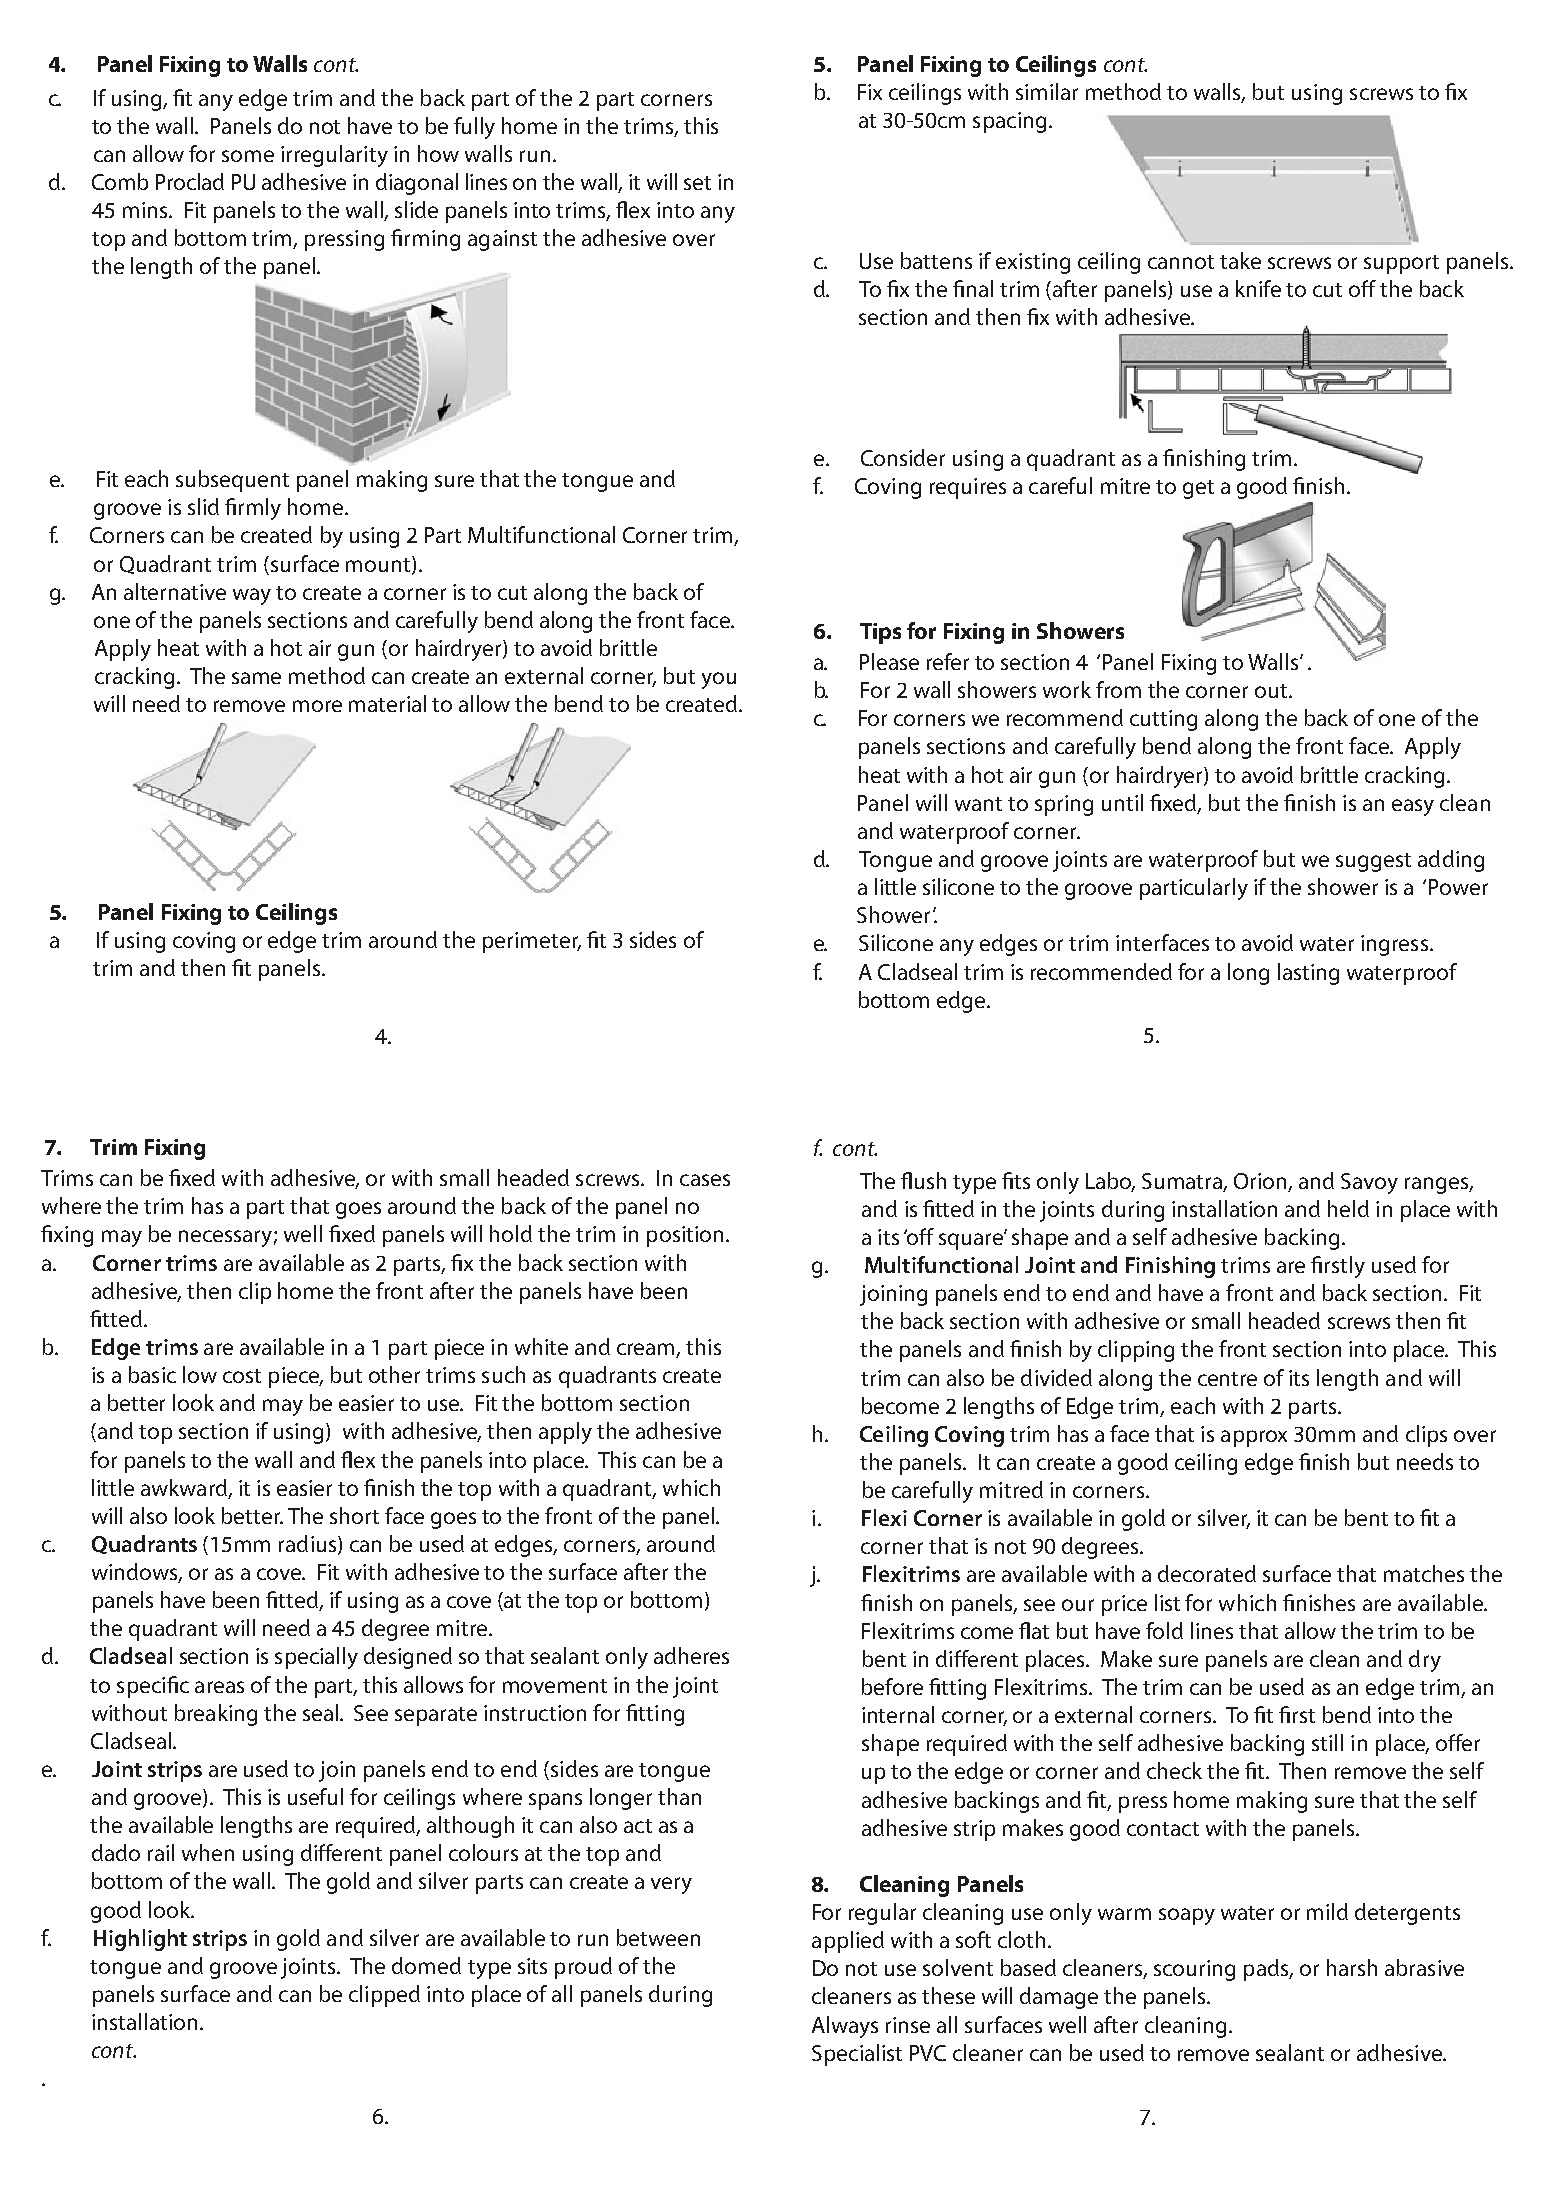 Image resolution: width=1550 pixels, height=2193 pixels. What do you see at coordinates (1207, 1573) in the document?
I see `decorated` at bounding box center [1207, 1573].
